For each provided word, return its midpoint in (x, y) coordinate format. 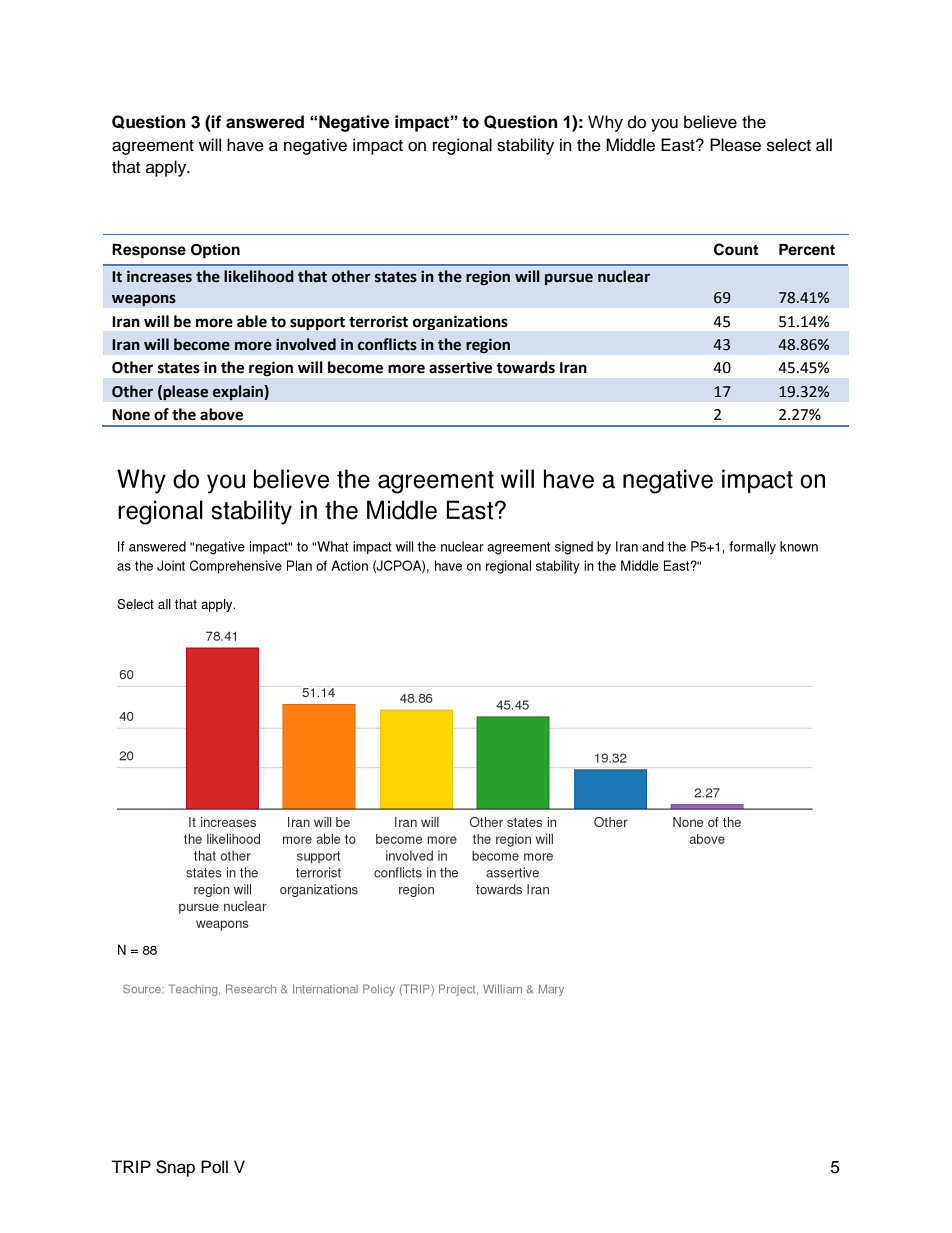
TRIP (131, 1166)
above (221, 414)
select (789, 145)
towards (525, 367)
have (245, 145)
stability (525, 146)
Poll (214, 1167)
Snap (175, 1168)
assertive (460, 367)
